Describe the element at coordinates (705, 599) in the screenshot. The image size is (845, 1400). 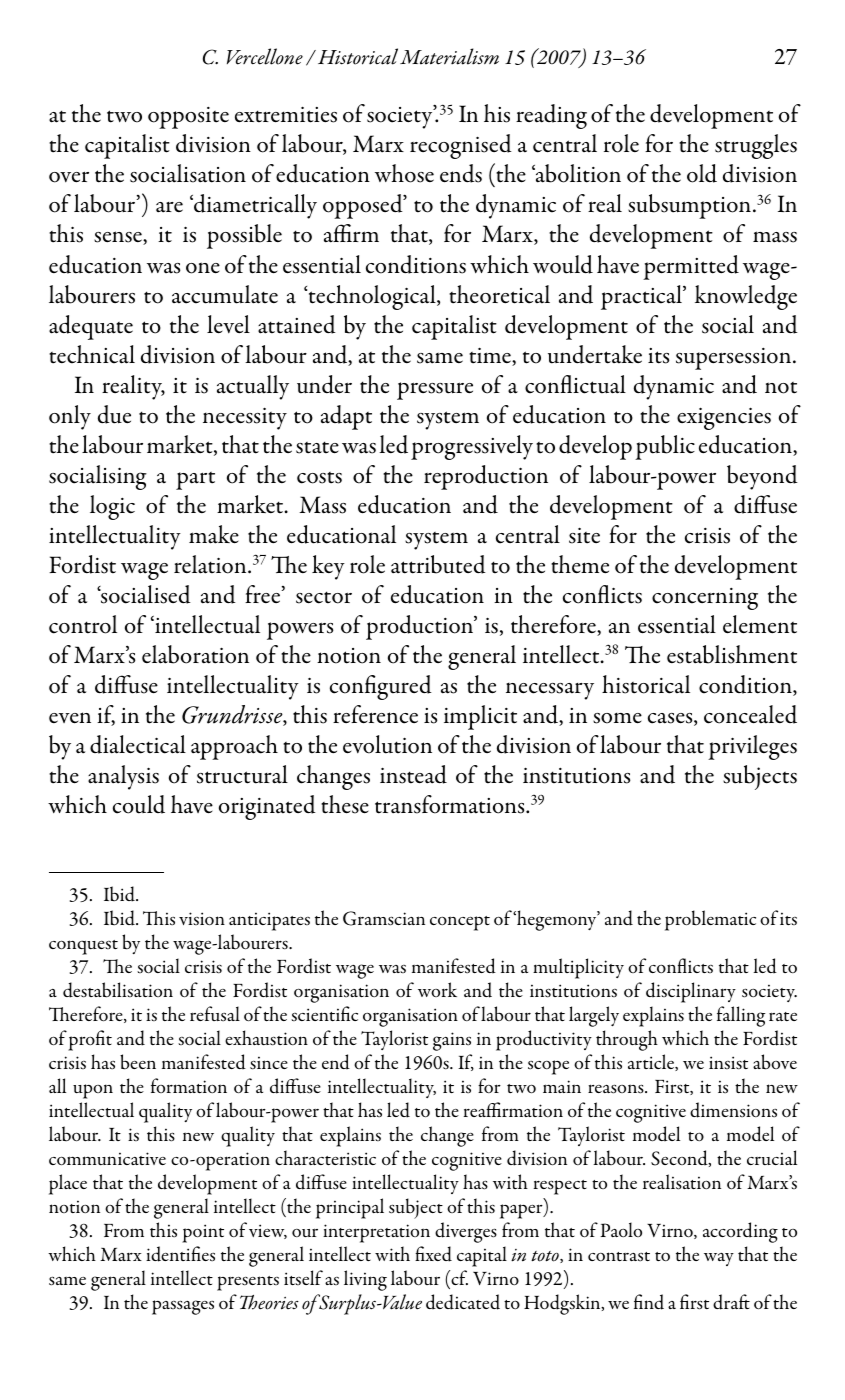
I see `concerning` at that location.
